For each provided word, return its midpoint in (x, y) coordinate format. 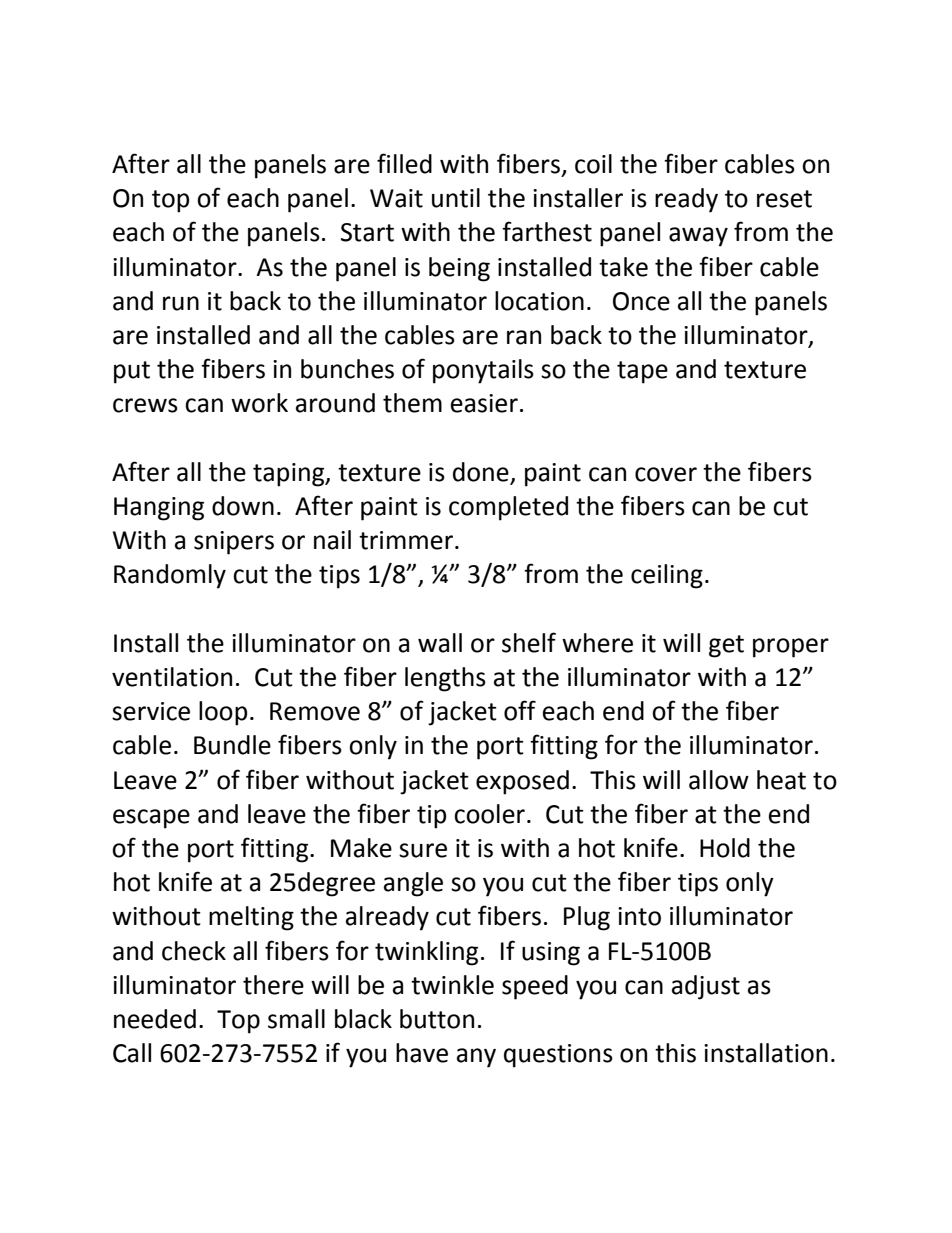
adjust (706, 987)
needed (155, 1019)
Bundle (232, 745)
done (481, 472)
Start (367, 232)
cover (666, 474)
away (698, 237)
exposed (522, 782)
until (456, 198)
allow (719, 780)
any (476, 1058)
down (243, 506)
